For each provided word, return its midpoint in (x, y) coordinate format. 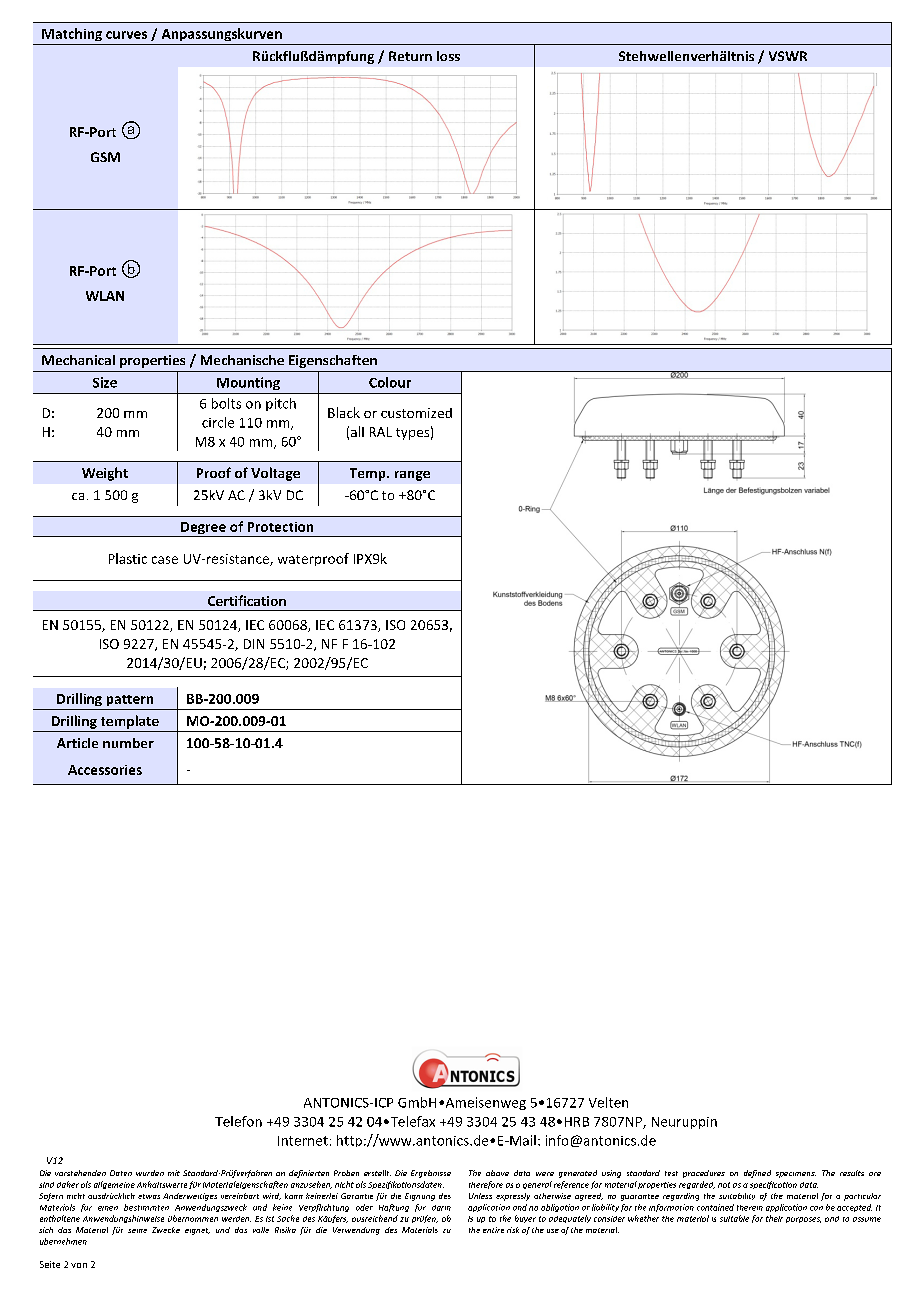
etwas (149, 1196)
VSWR (788, 56)
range (412, 476)
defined (757, 1174)
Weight (105, 474)
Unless (480, 1196)
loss (448, 56)
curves (126, 35)
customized (416, 413)
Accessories (105, 770)
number (128, 743)
